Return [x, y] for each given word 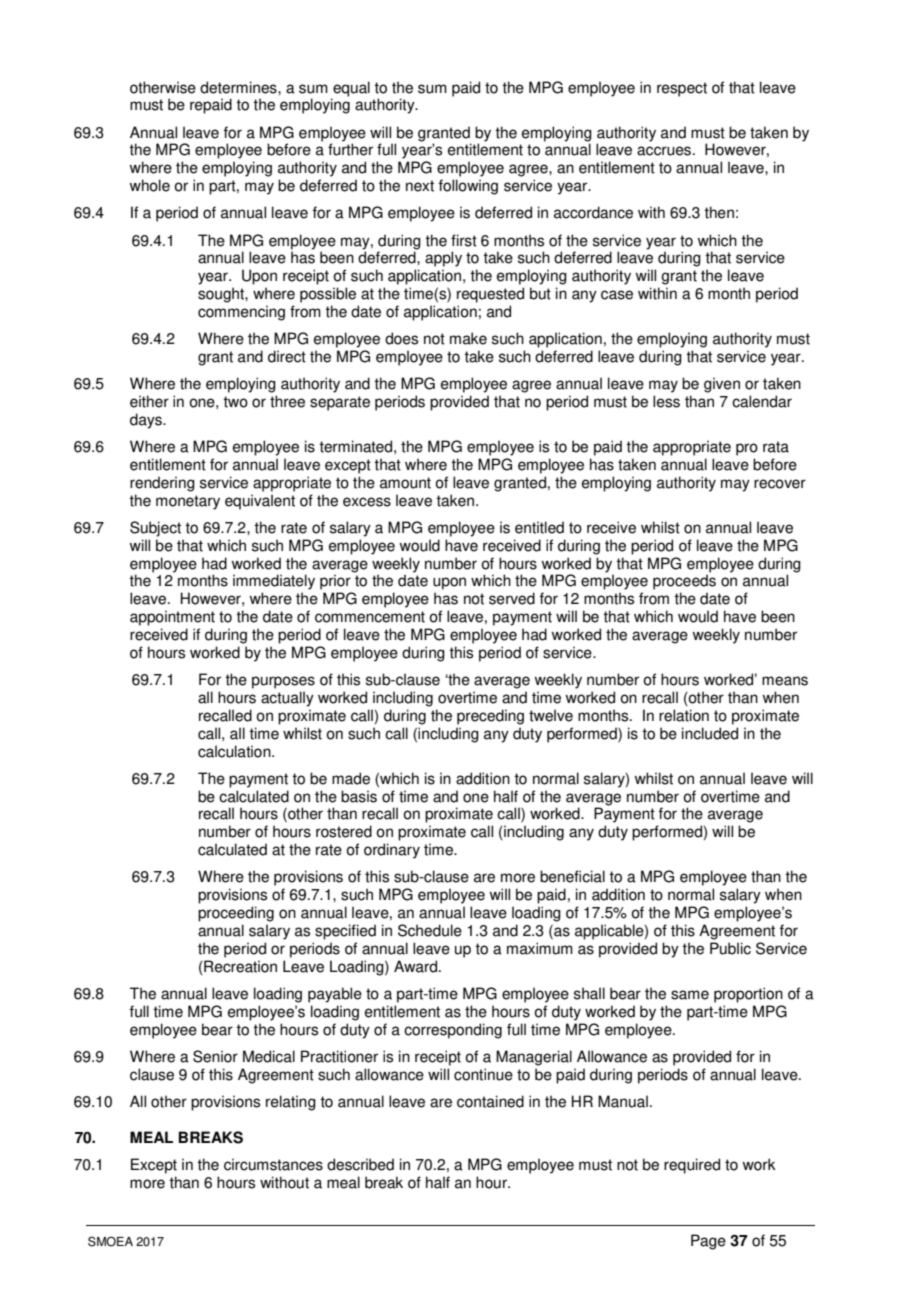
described [360, 1164]
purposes [283, 682]
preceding [490, 717]
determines [239, 87]
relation [684, 715]
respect [682, 89]
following [468, 187]
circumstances [273, 1164]
